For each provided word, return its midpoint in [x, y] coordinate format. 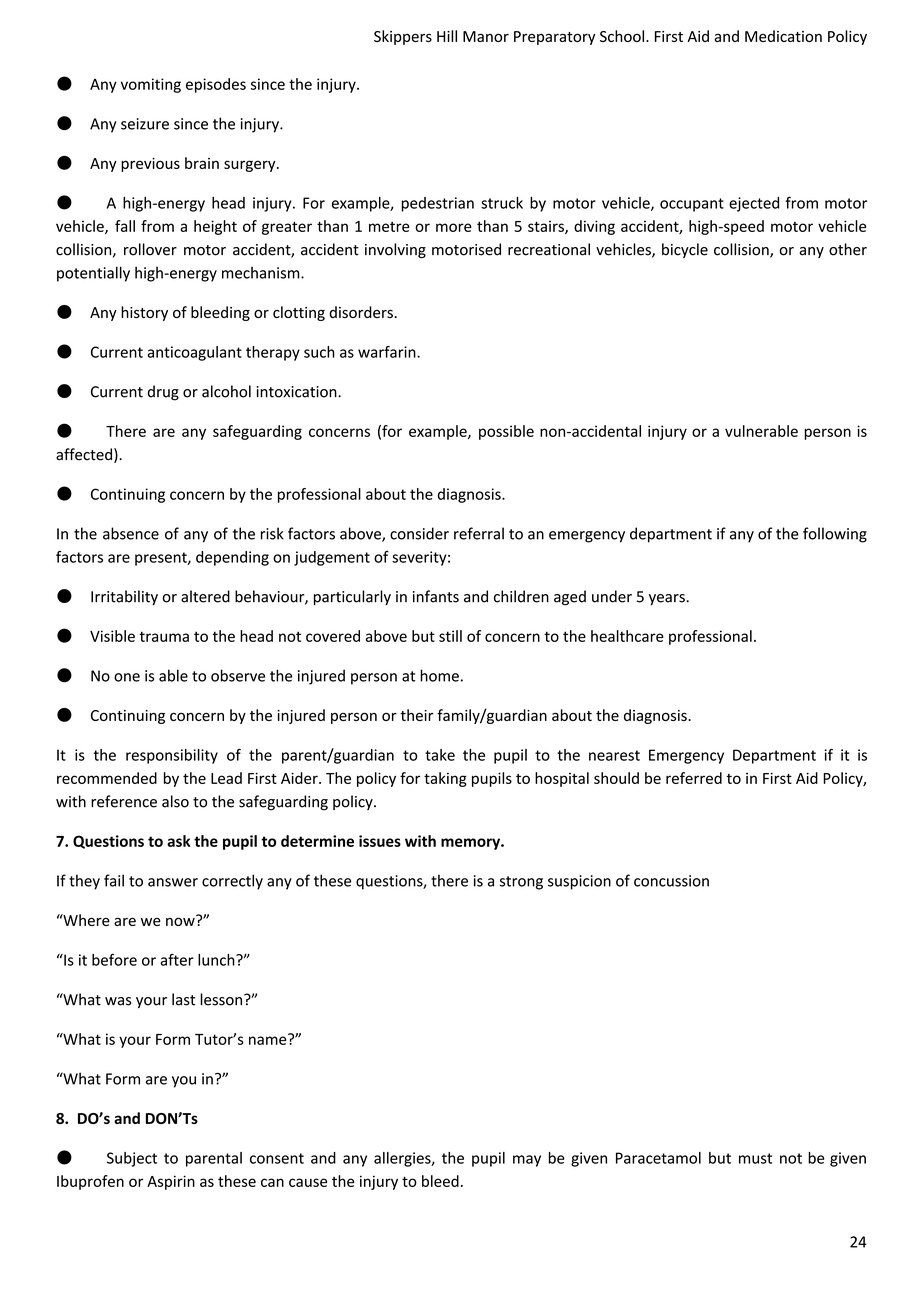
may [527, 1161]
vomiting [151, 85]
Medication [783, 36]
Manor [486, 36]
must [755, 1158]
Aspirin [171, 1182]
